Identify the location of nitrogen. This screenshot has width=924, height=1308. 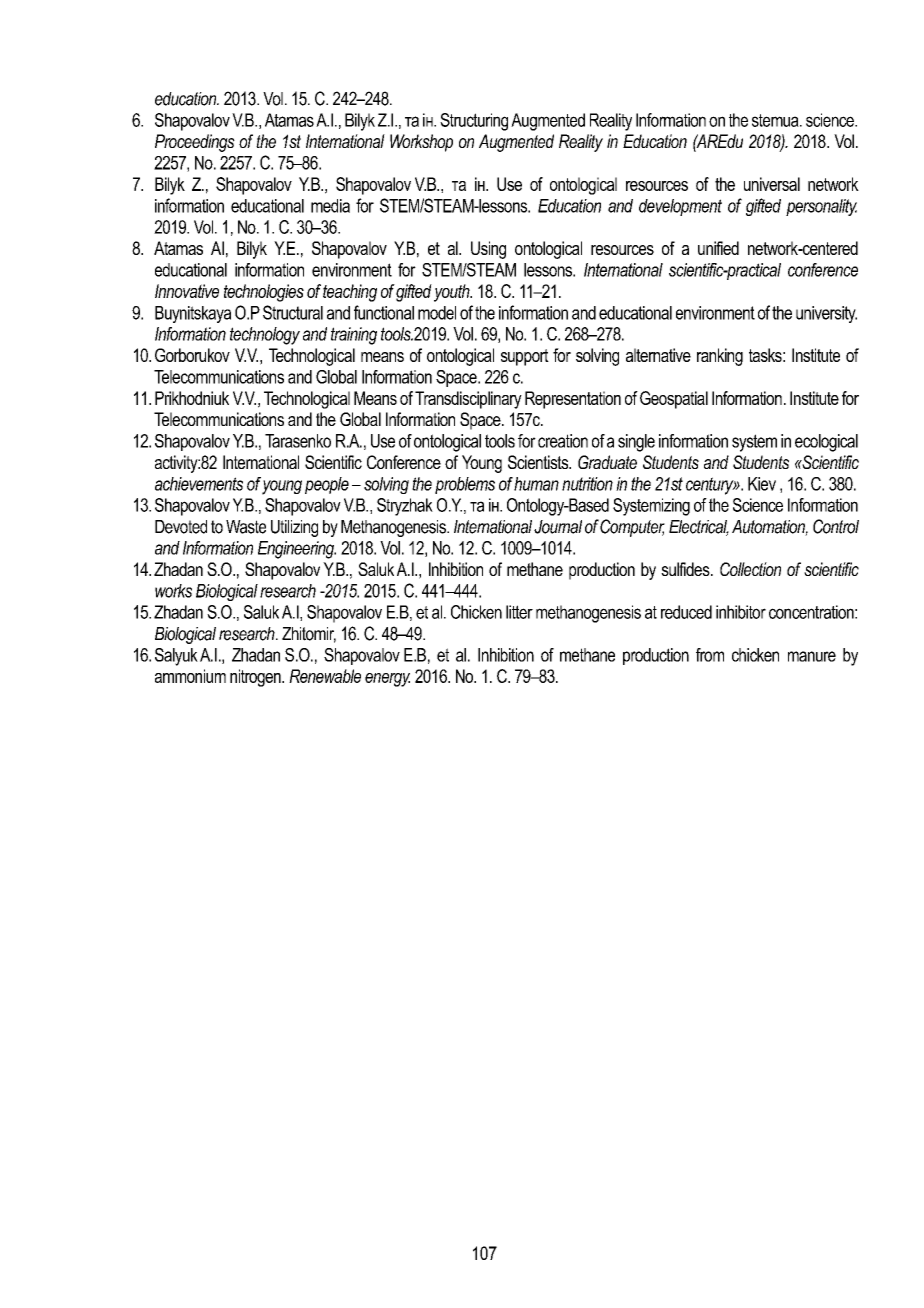
(256, 678).
